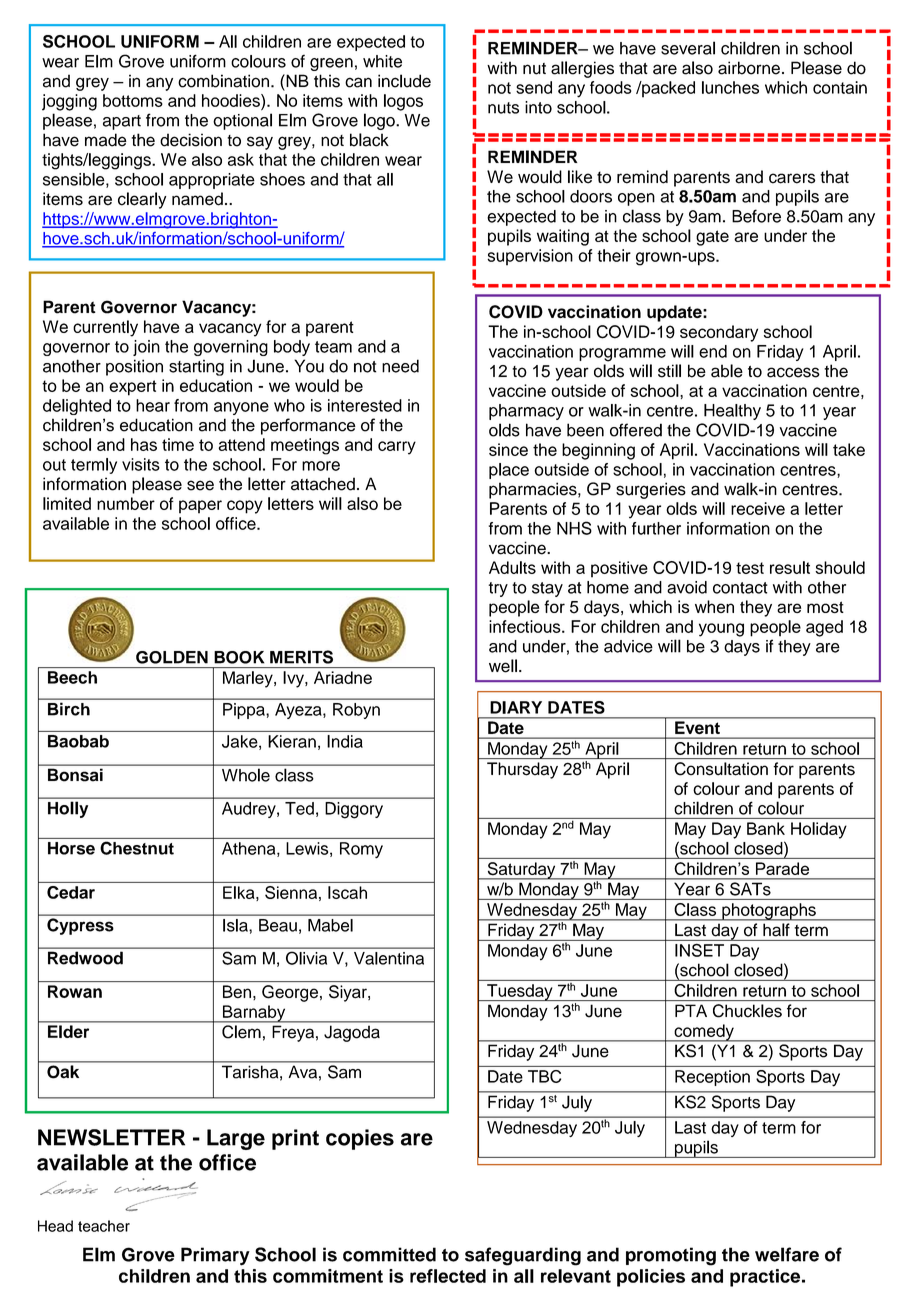  Describe the element at coordinates (404, 81) in the screenshot. I see `include` at that location.
